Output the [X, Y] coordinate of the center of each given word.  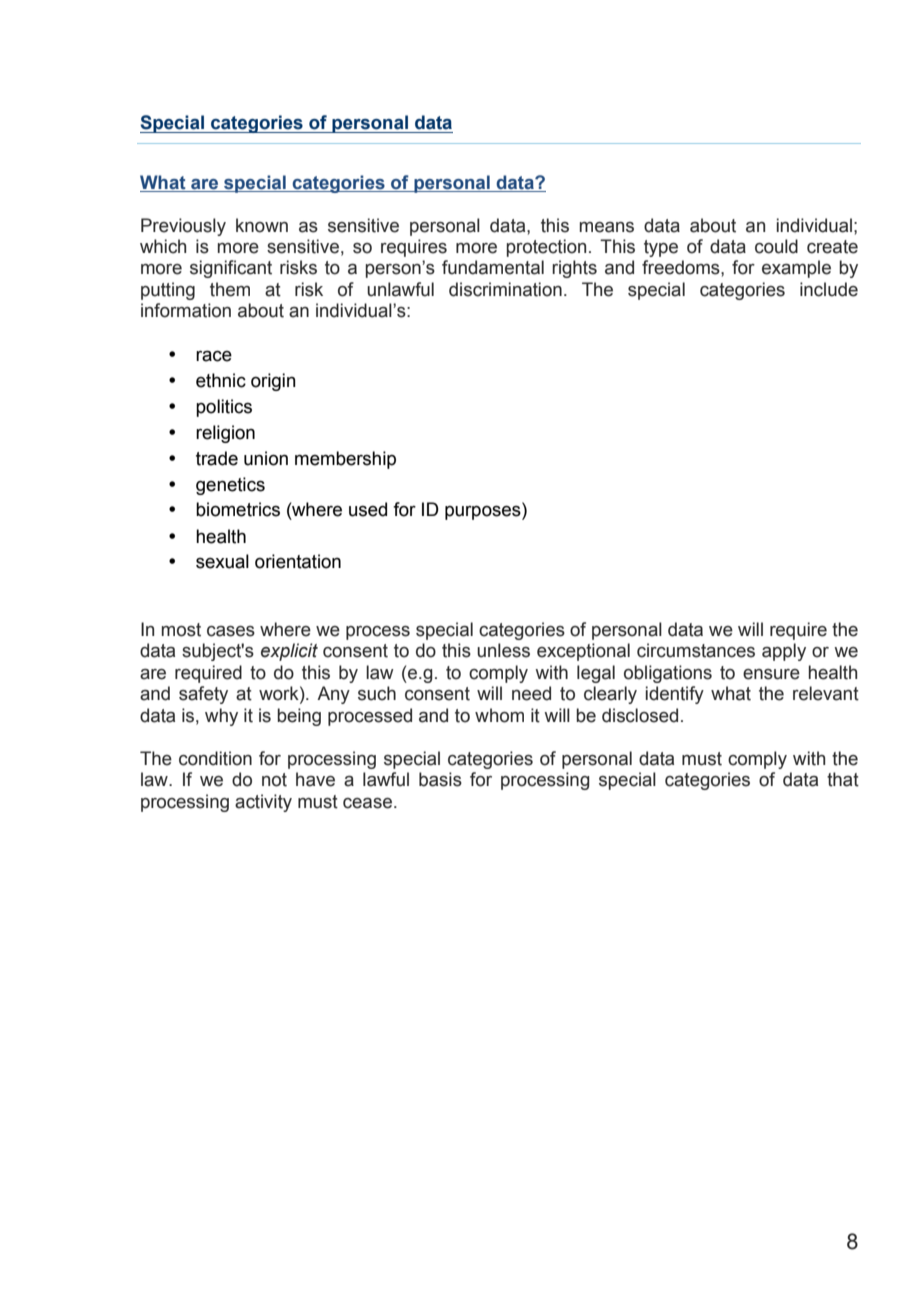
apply [784, 652]
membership [345, 460]
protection [546, 248]
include [829, 289]
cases [231, 631]
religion [225, 434]
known [262, 225]
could [776, 246]
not [274, 780]
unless [503, 650]
